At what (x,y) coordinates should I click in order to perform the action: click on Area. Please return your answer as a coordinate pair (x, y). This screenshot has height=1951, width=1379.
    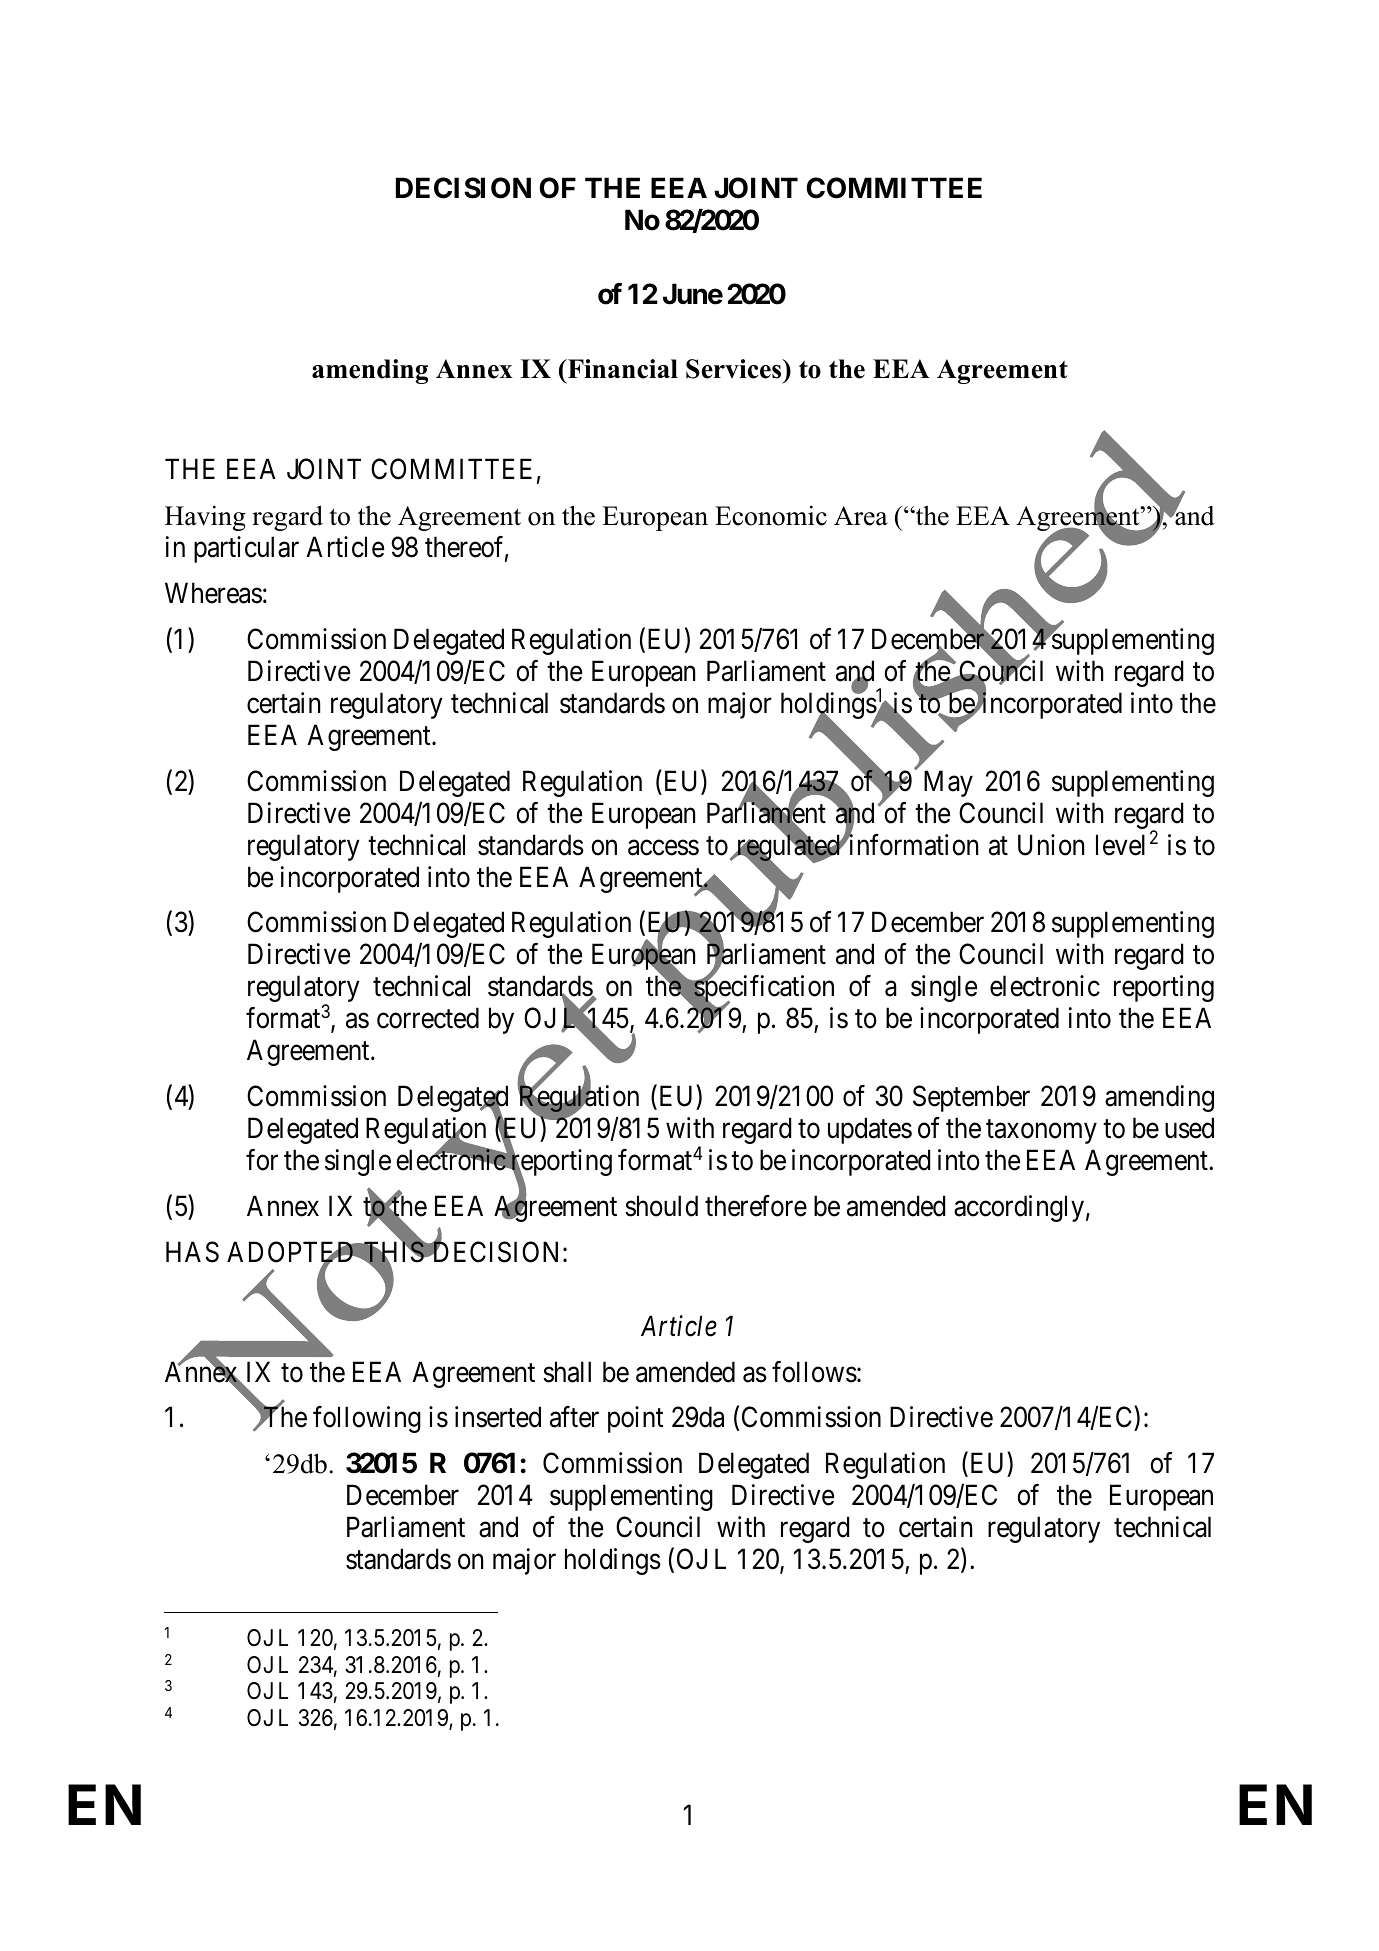
    Looking at the image, I should click on (861, 516).
